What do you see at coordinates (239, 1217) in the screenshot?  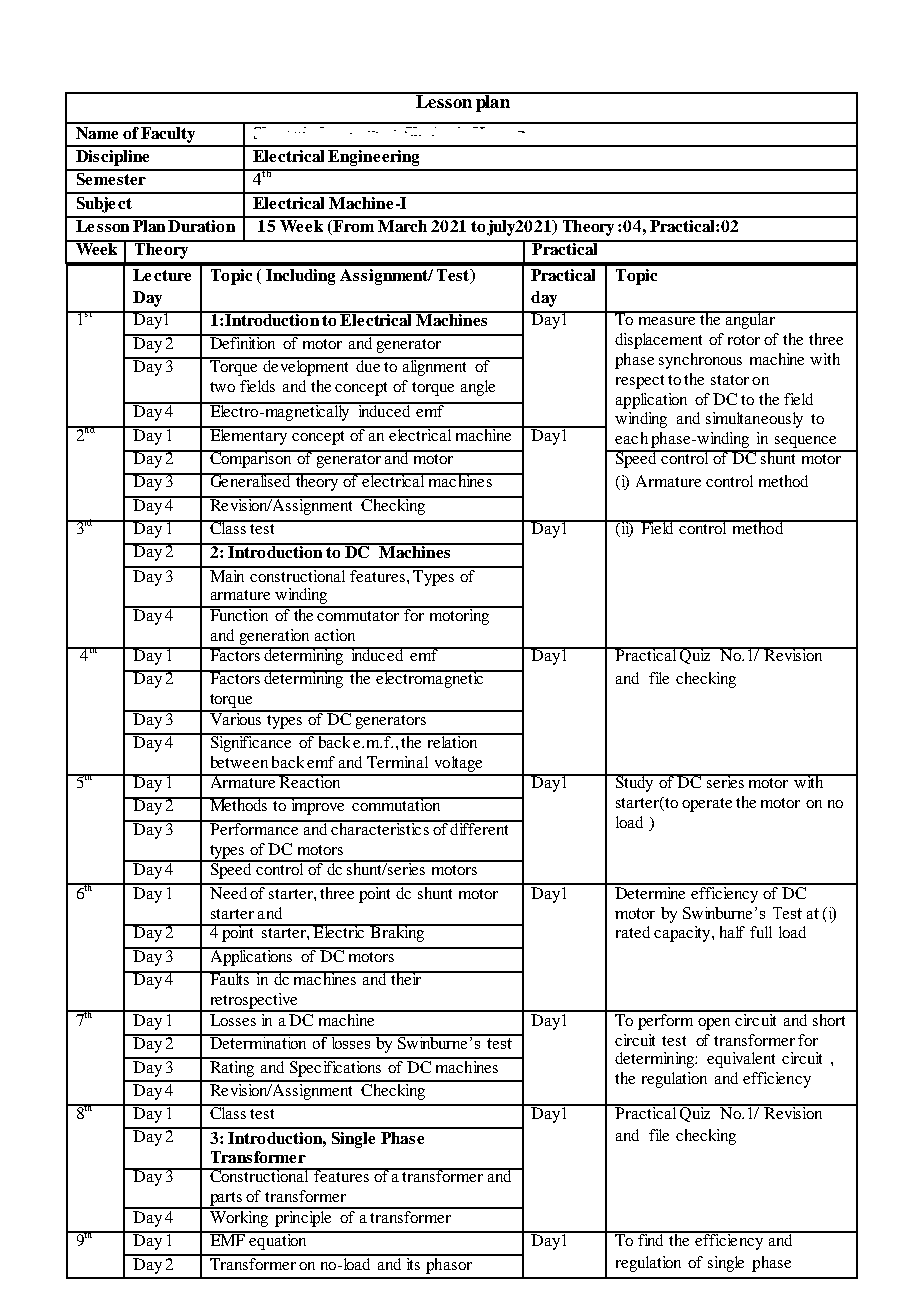 I see `Working` at bounding box center [239, 1217].
